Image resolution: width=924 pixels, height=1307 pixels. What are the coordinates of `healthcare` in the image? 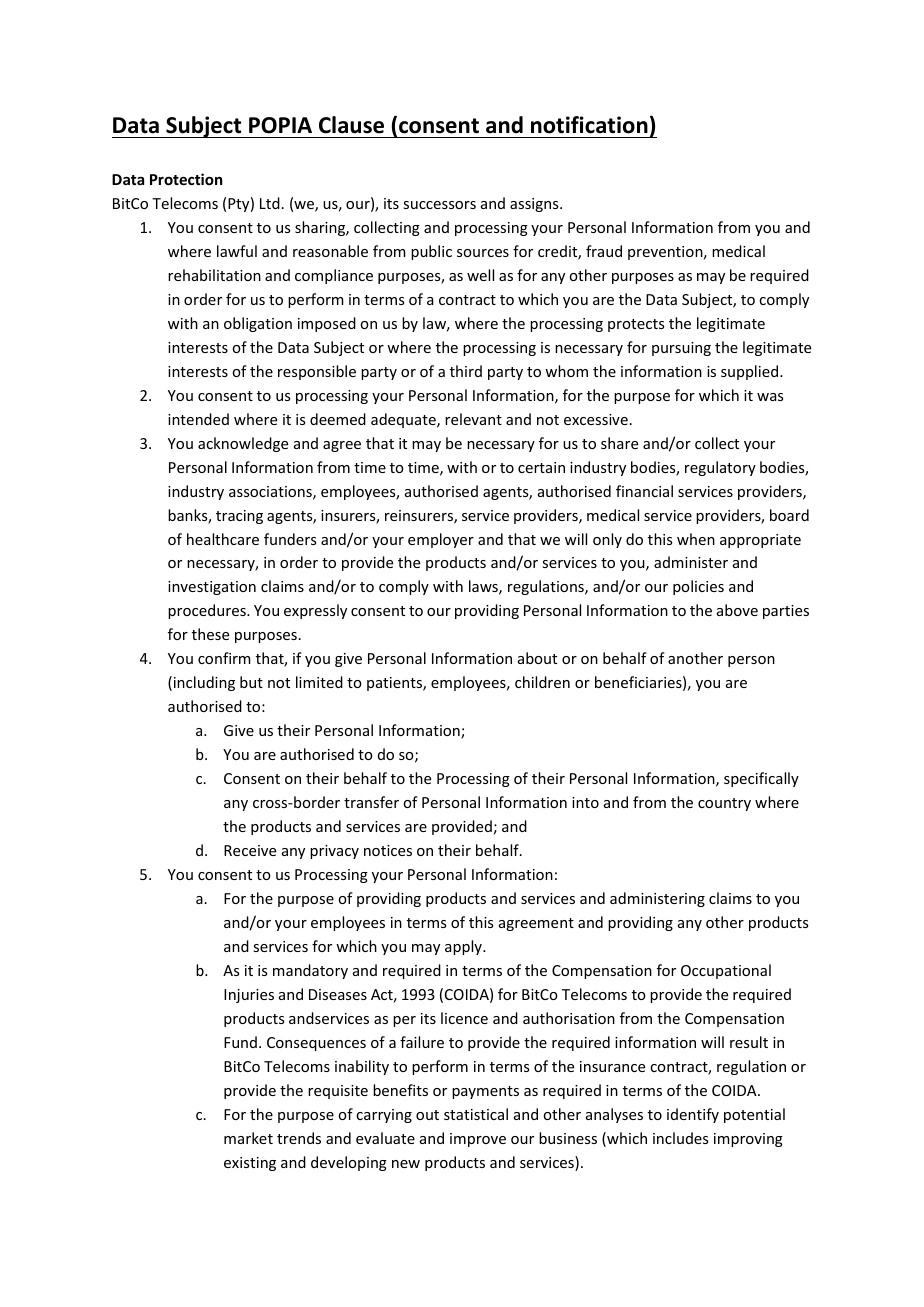 It's located at (223, 539).
